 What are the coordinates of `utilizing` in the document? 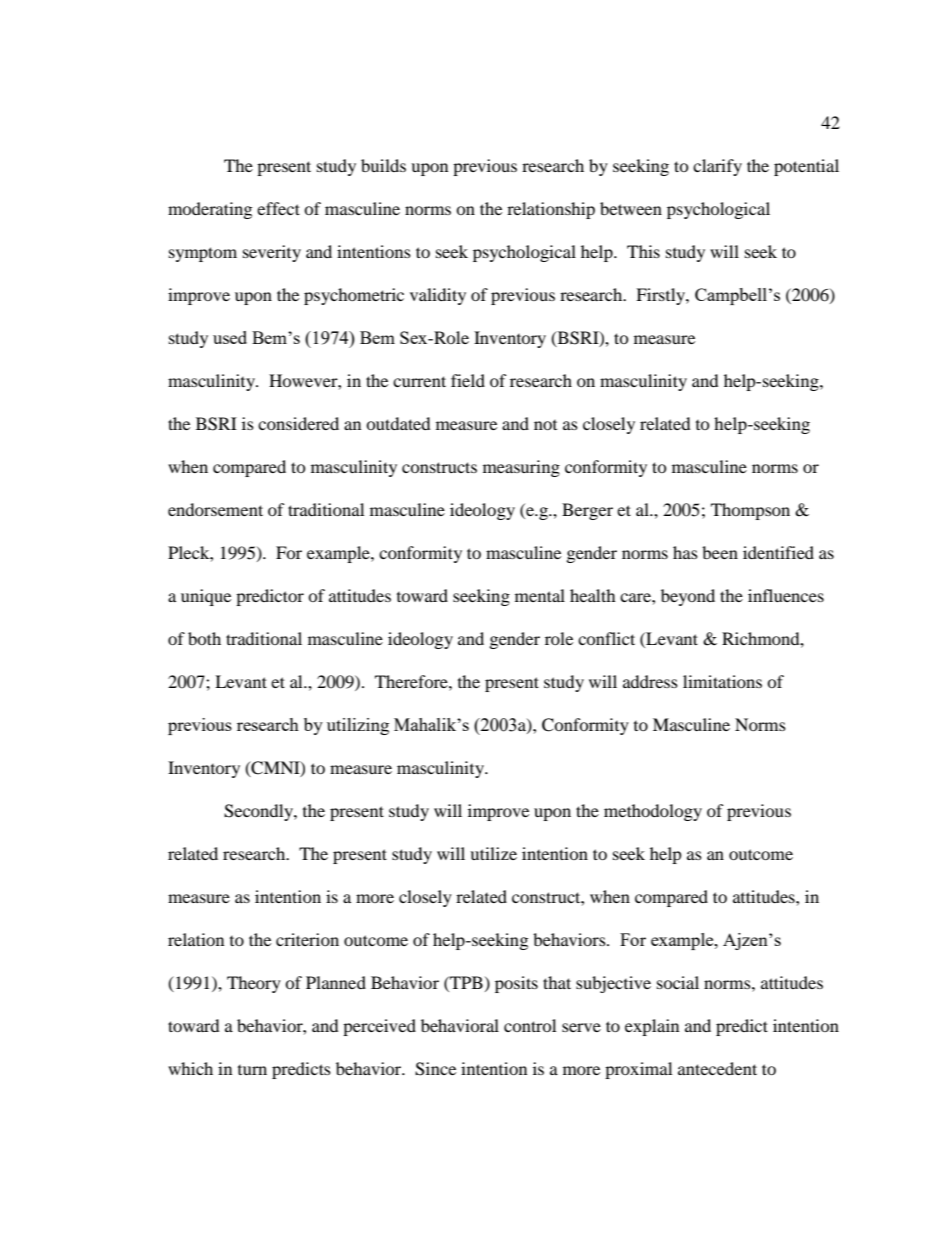 It's located at (358, 726).
